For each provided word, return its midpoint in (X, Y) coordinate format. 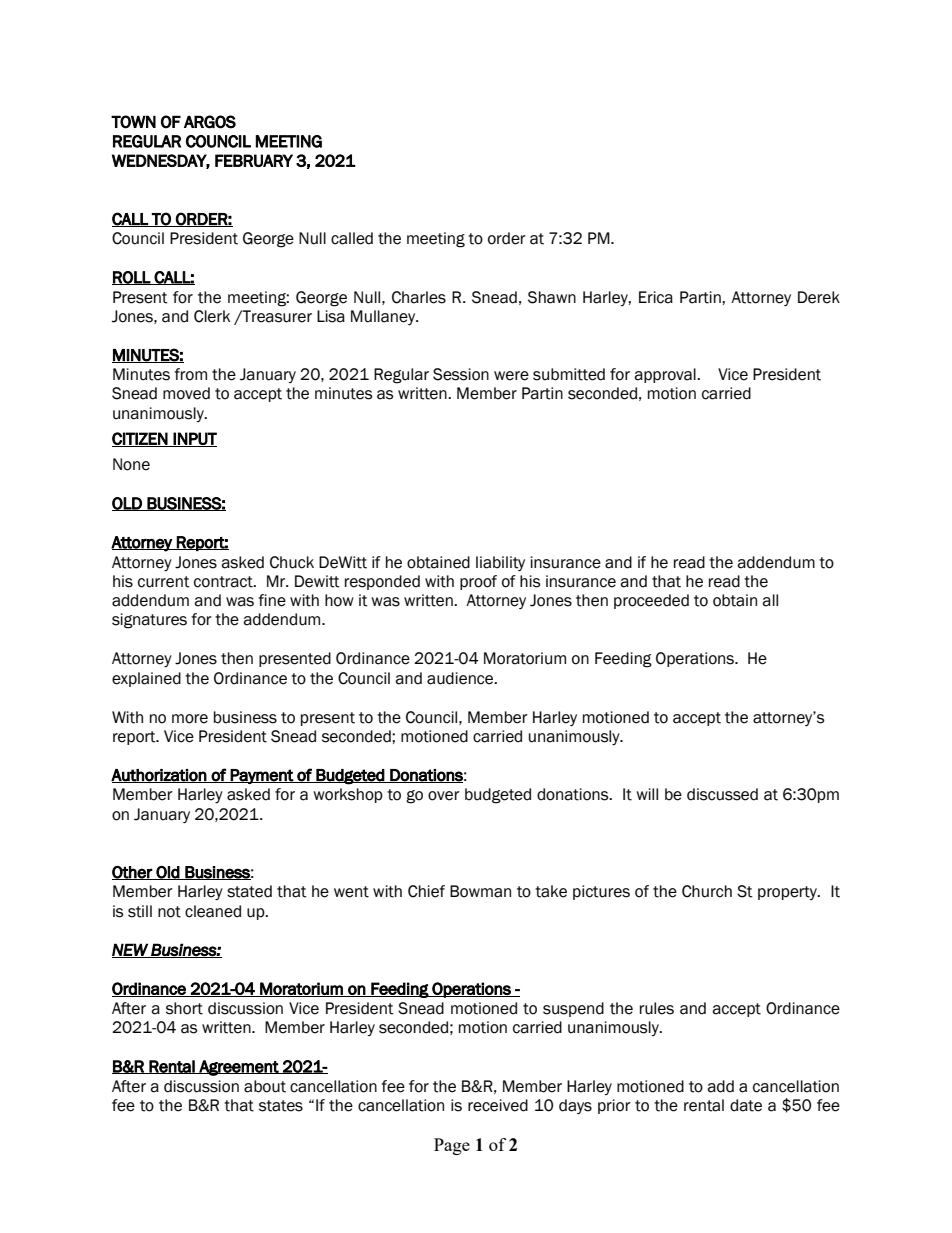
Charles (419, 297)
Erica (656, 297)
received (498, 1105)
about (265, 1086)
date (746, 1105)
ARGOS (210, 122)
